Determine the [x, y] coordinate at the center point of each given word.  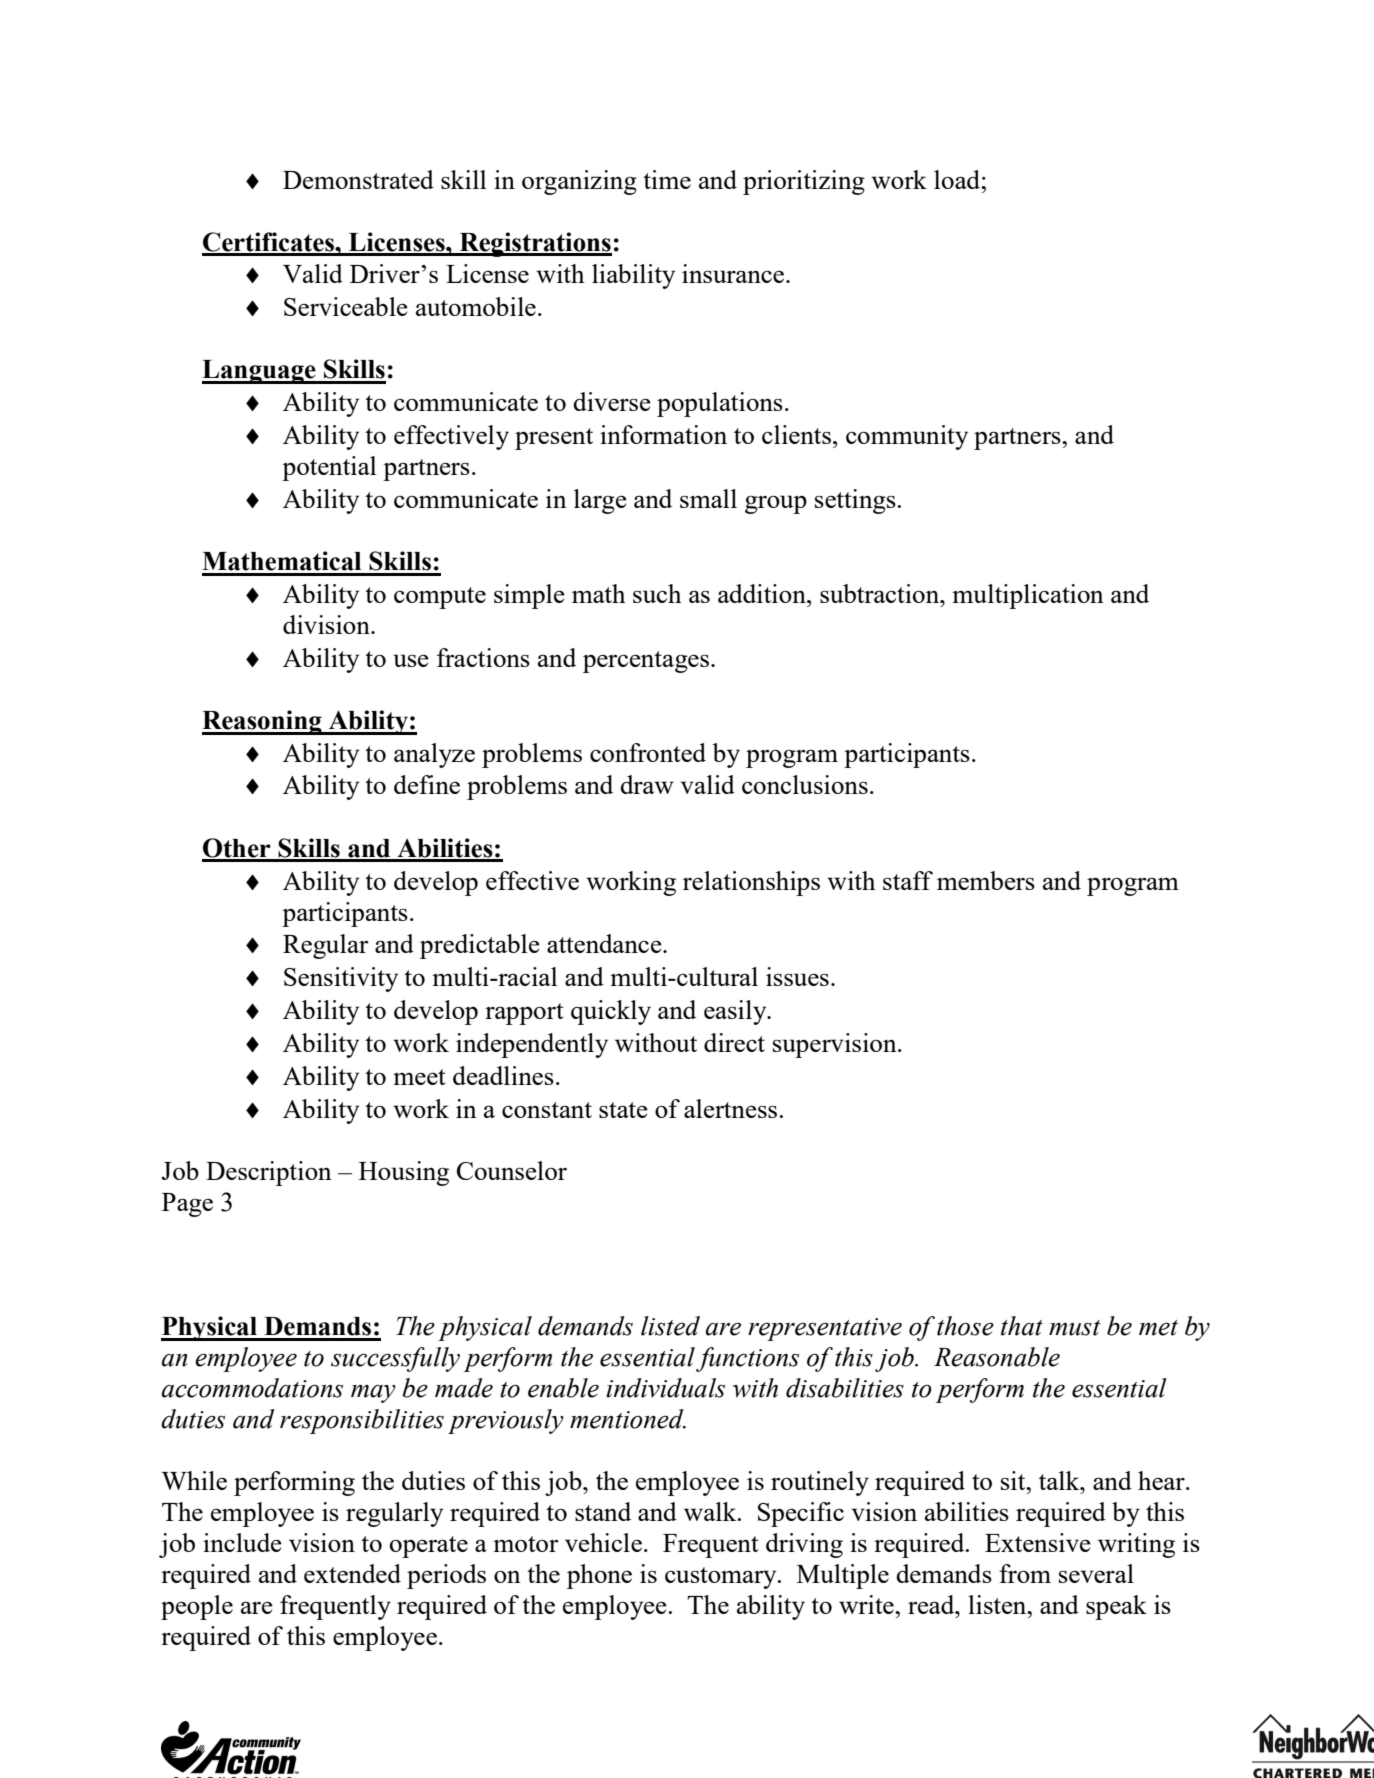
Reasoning [263, 722]
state [623, 1110]
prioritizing [804, 182]
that [1022, 1326]
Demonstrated [358, 179]
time [667, 179]
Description [269, 1173]
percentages [646, 662]
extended [352, 1573]
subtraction [881, 593]
